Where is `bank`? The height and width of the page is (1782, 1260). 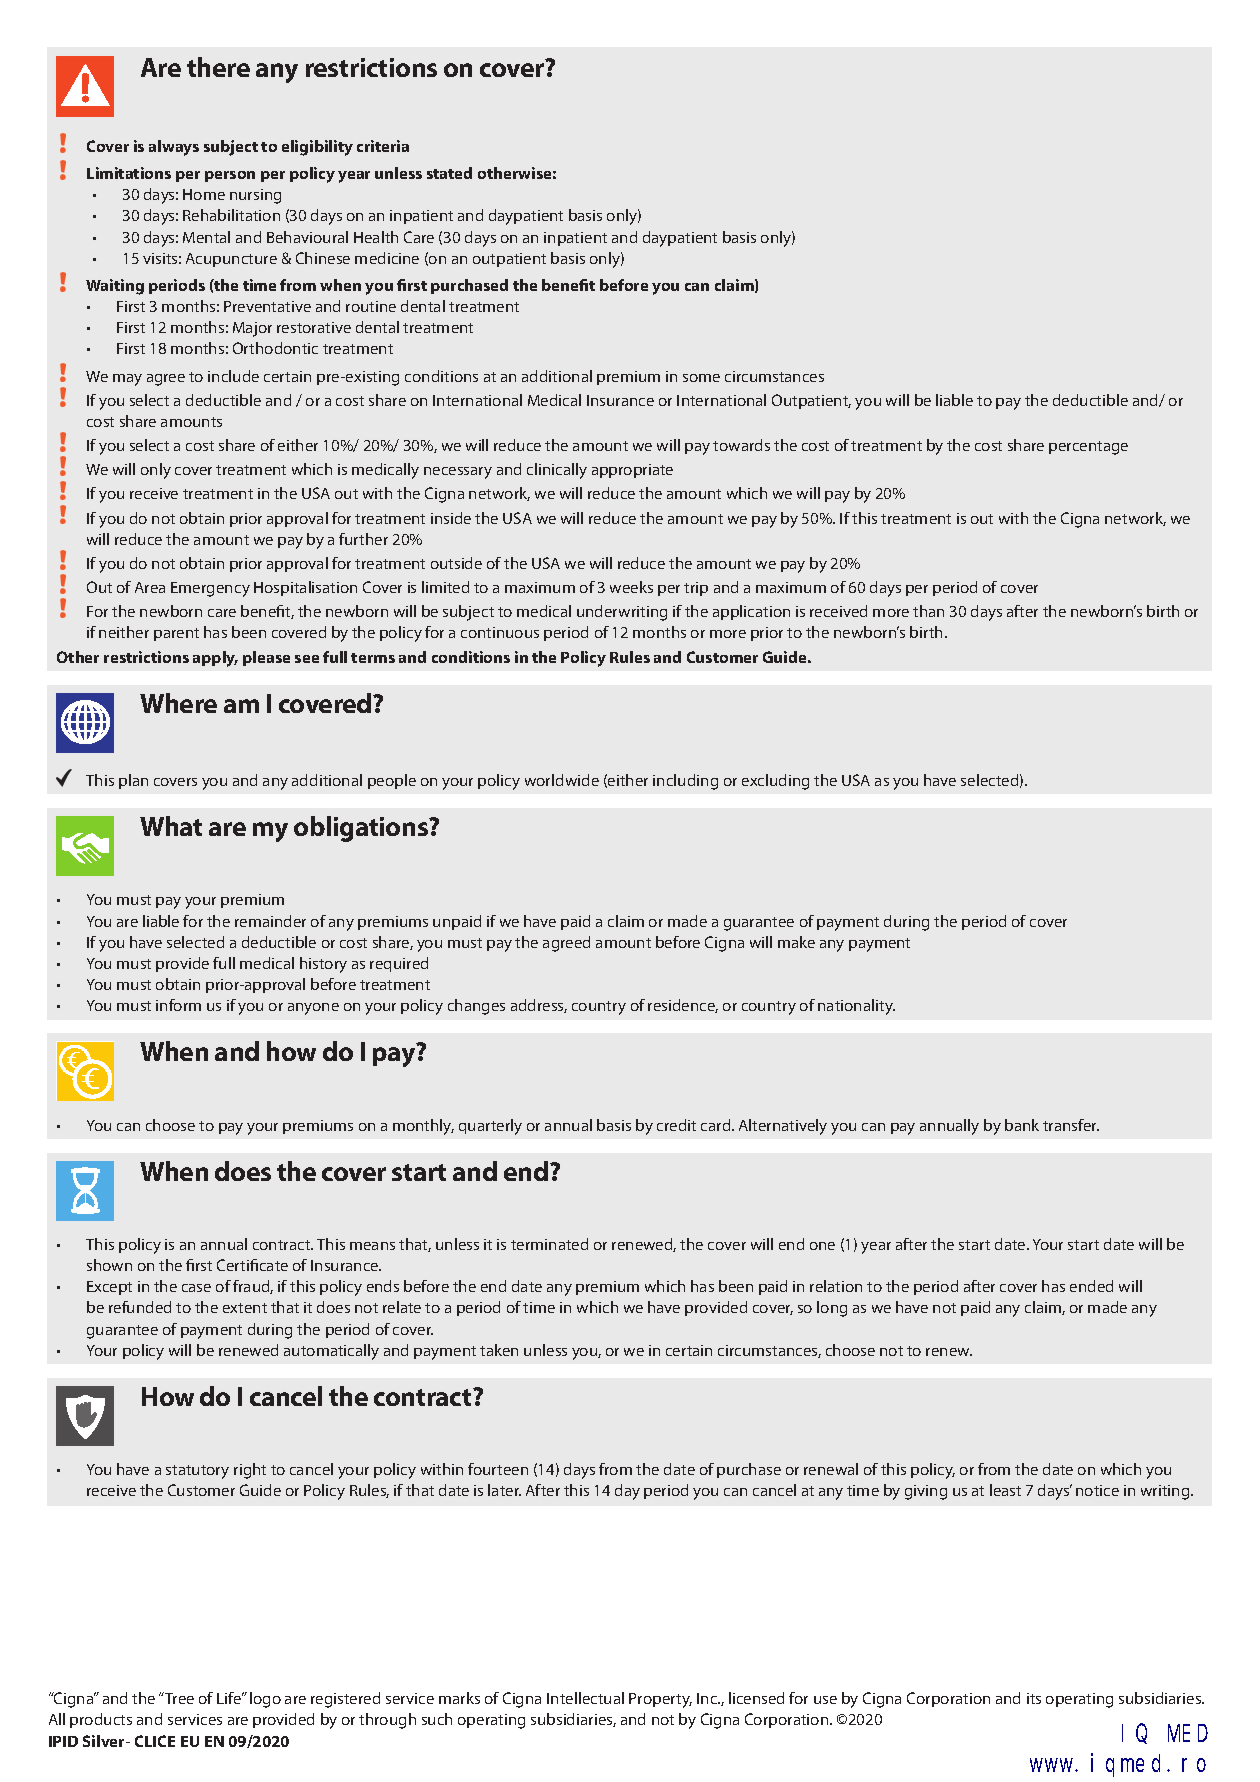
bank is located at coordinates (1022, 1125).
